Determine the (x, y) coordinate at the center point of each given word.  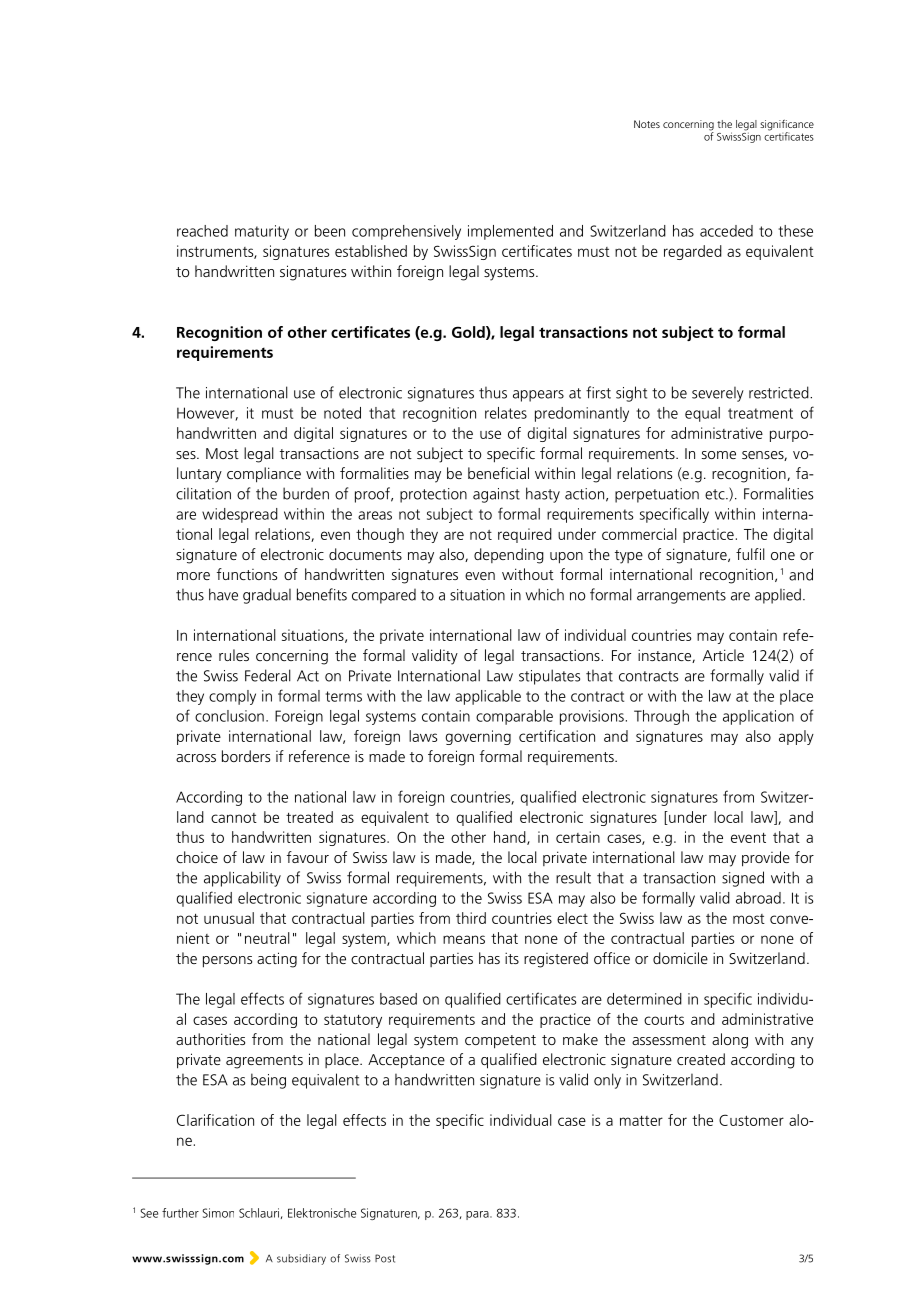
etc (716, 494)
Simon (218, 1213)
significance (787, 126)
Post (385, 1258)
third (471, 918)
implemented (510, 232)
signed (743, 879)
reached (202, 231)
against (496, 495)
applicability (242, 879)
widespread (240, 515)
